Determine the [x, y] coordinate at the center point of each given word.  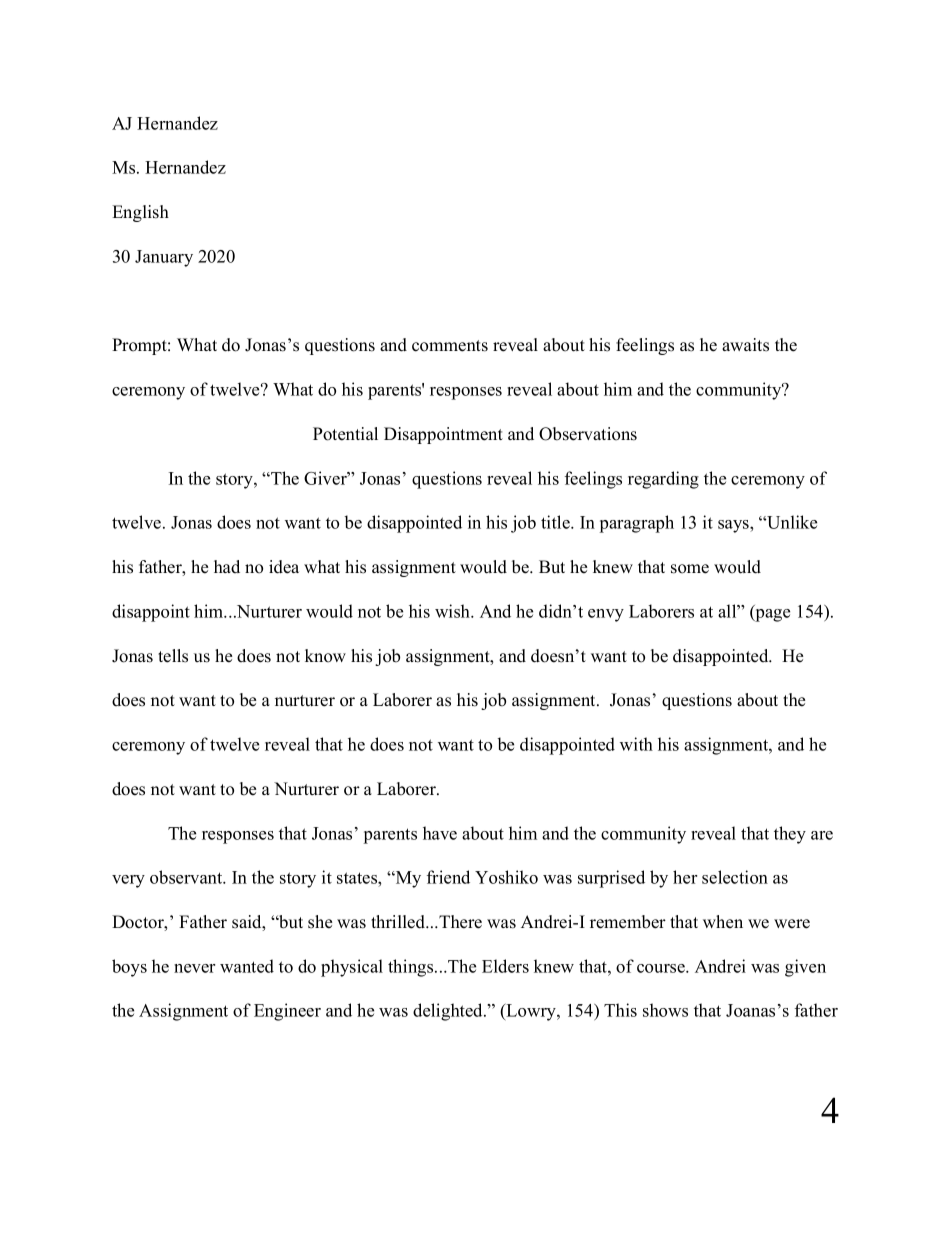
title [556, 522]
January [164, 258]
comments [450, 346]
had [227, 566]
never [194, 968]
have [440, 833]
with [636, 744]
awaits [745, 345]
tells [173, 656]
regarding [663, 480]
